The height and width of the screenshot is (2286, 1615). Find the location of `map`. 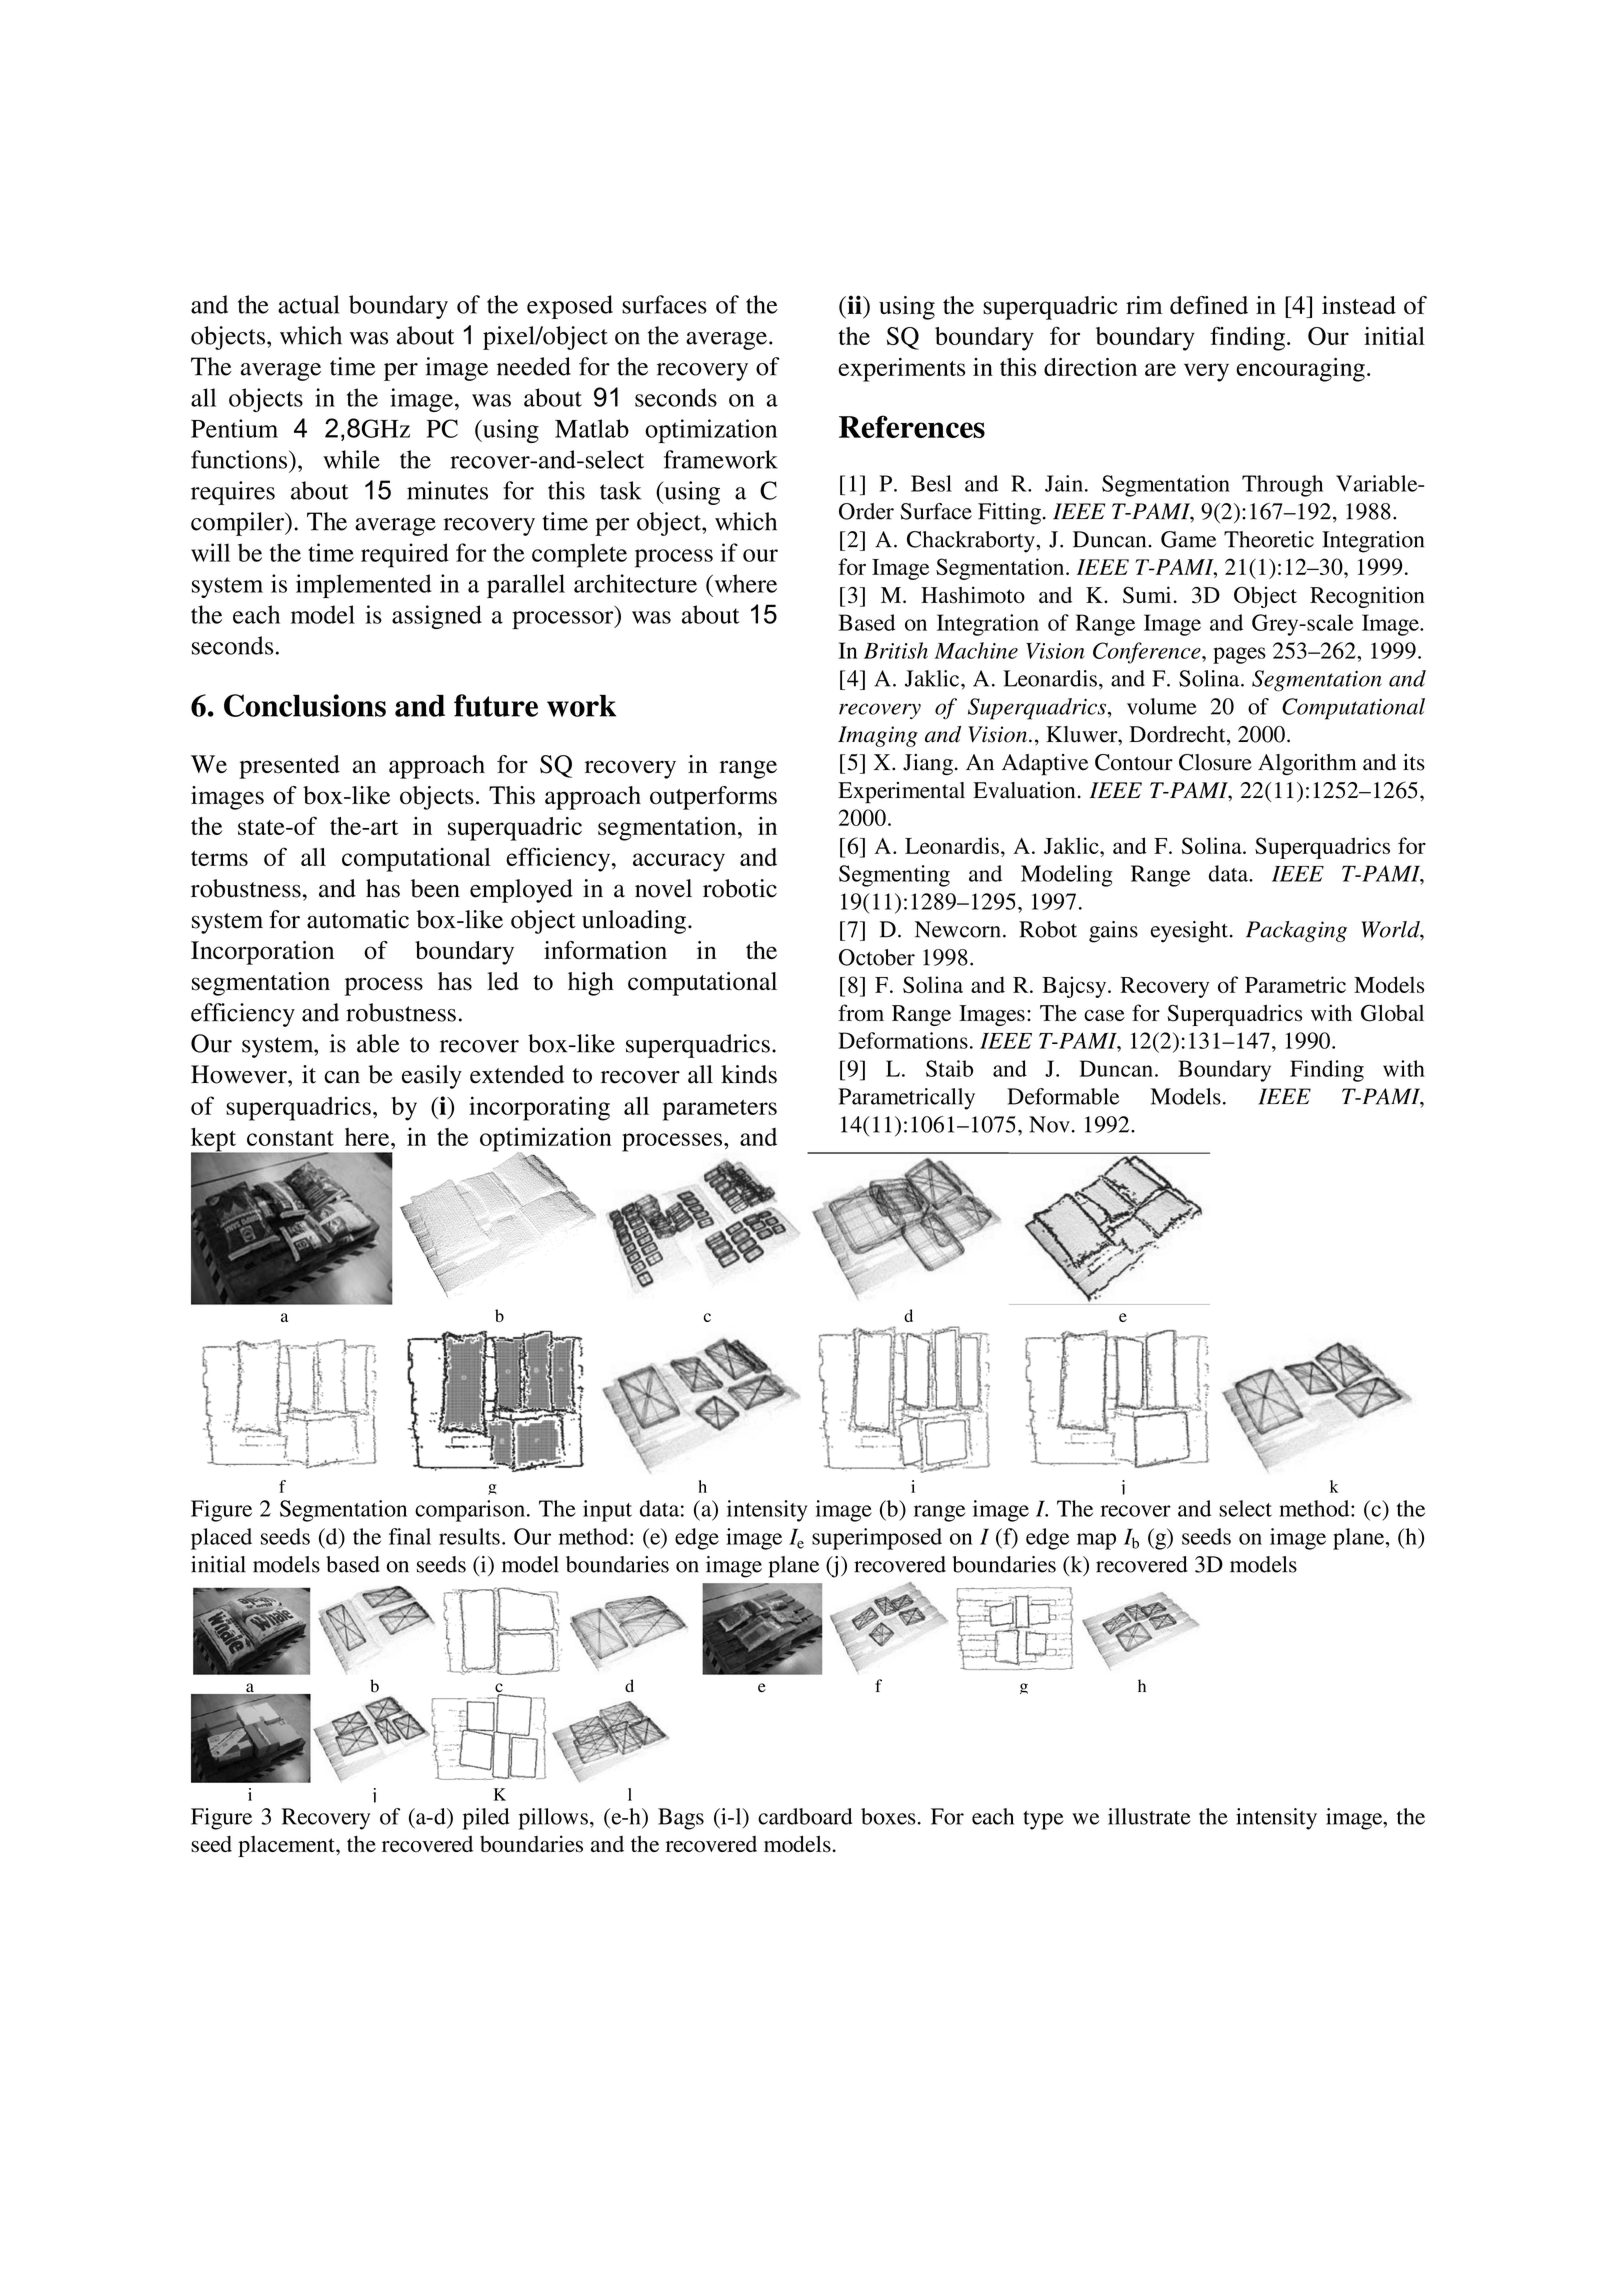

map is located at coordinates (1096, 1541).
